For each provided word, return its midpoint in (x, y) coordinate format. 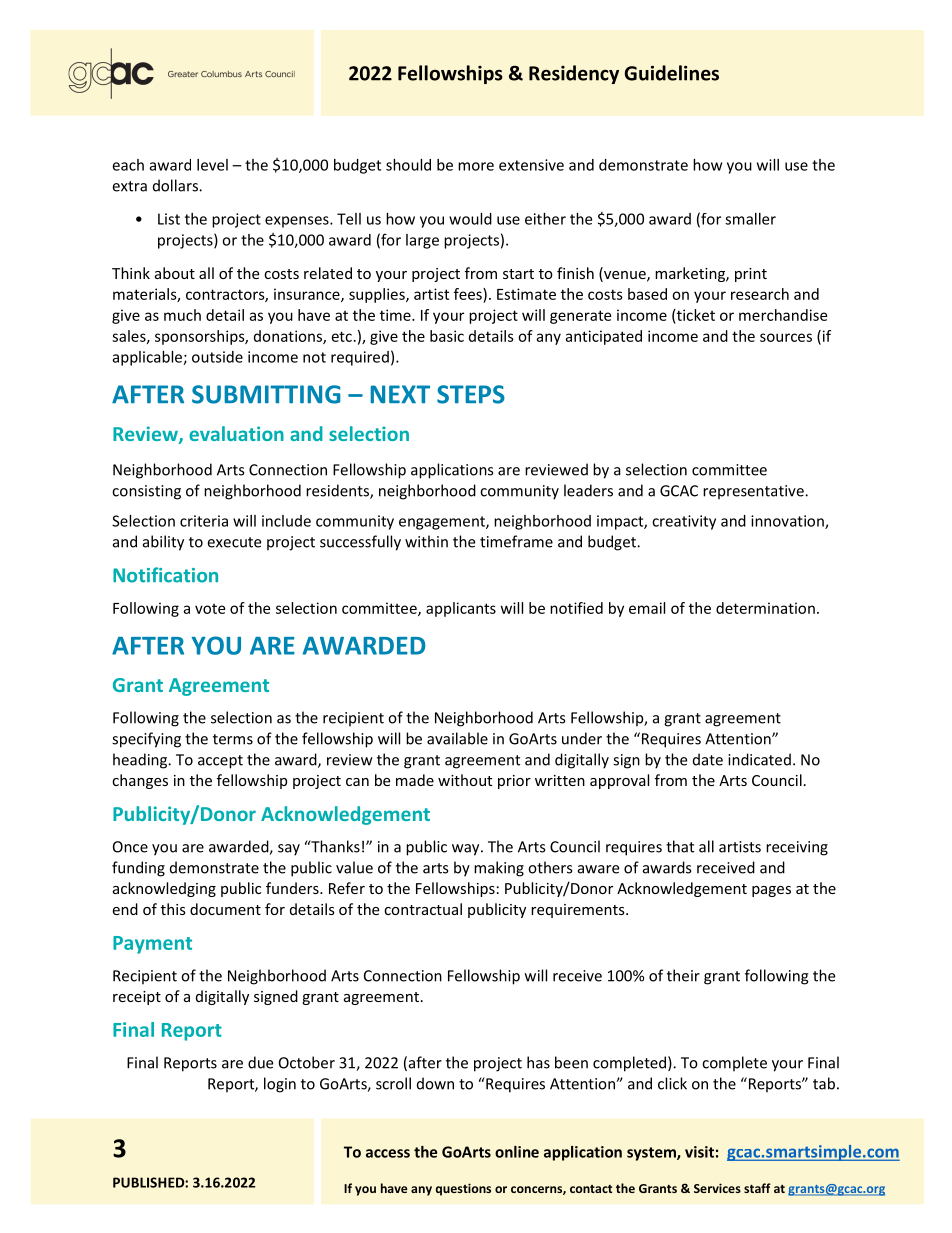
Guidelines (672, 73)
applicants (461, 609)
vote (210, 609)
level (212, 165)
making (499, 869)
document (225, 909)
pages (771, 891)
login (280, 1085)
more (476, 166)
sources (786, 337)
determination (765, 608)
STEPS (471, 394)
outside (217, 357)
